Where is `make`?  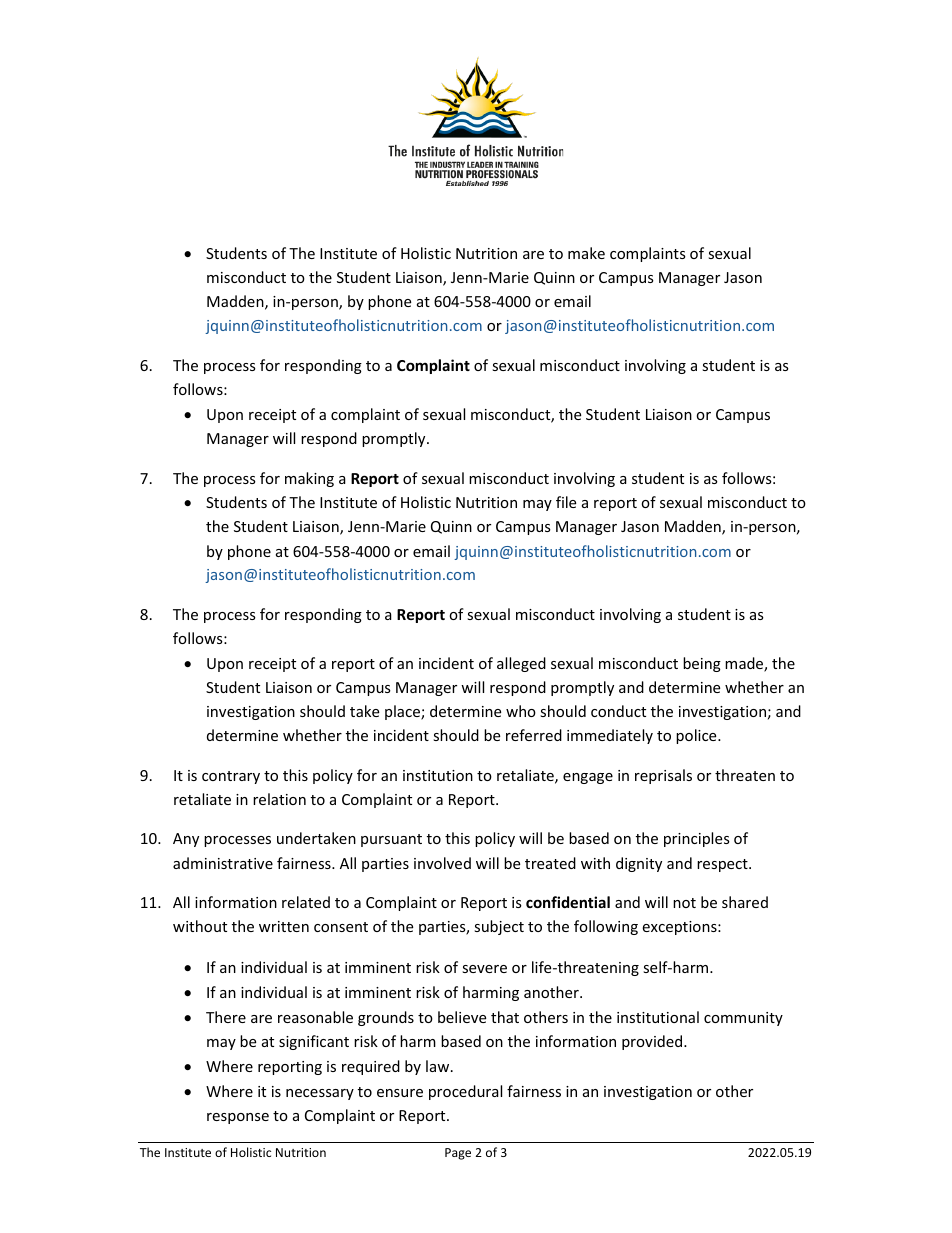 make is located at coordinates (586, 253).
